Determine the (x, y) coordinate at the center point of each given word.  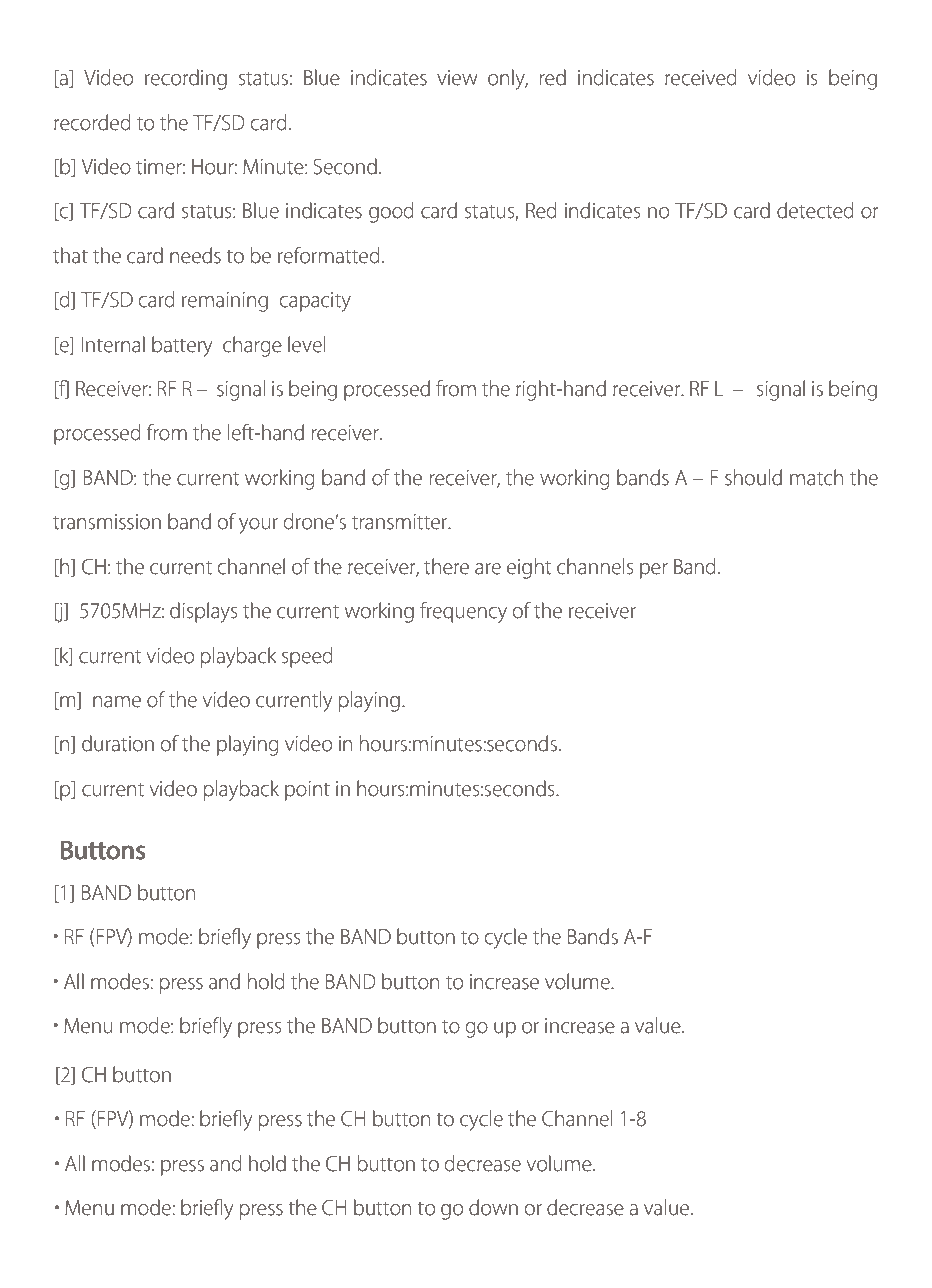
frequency (463, 612)
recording (186, 79)
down (493, 1207)
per (654, 571)
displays (204, 612)
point (307, 791)
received (701, 77)
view (457, 78)
